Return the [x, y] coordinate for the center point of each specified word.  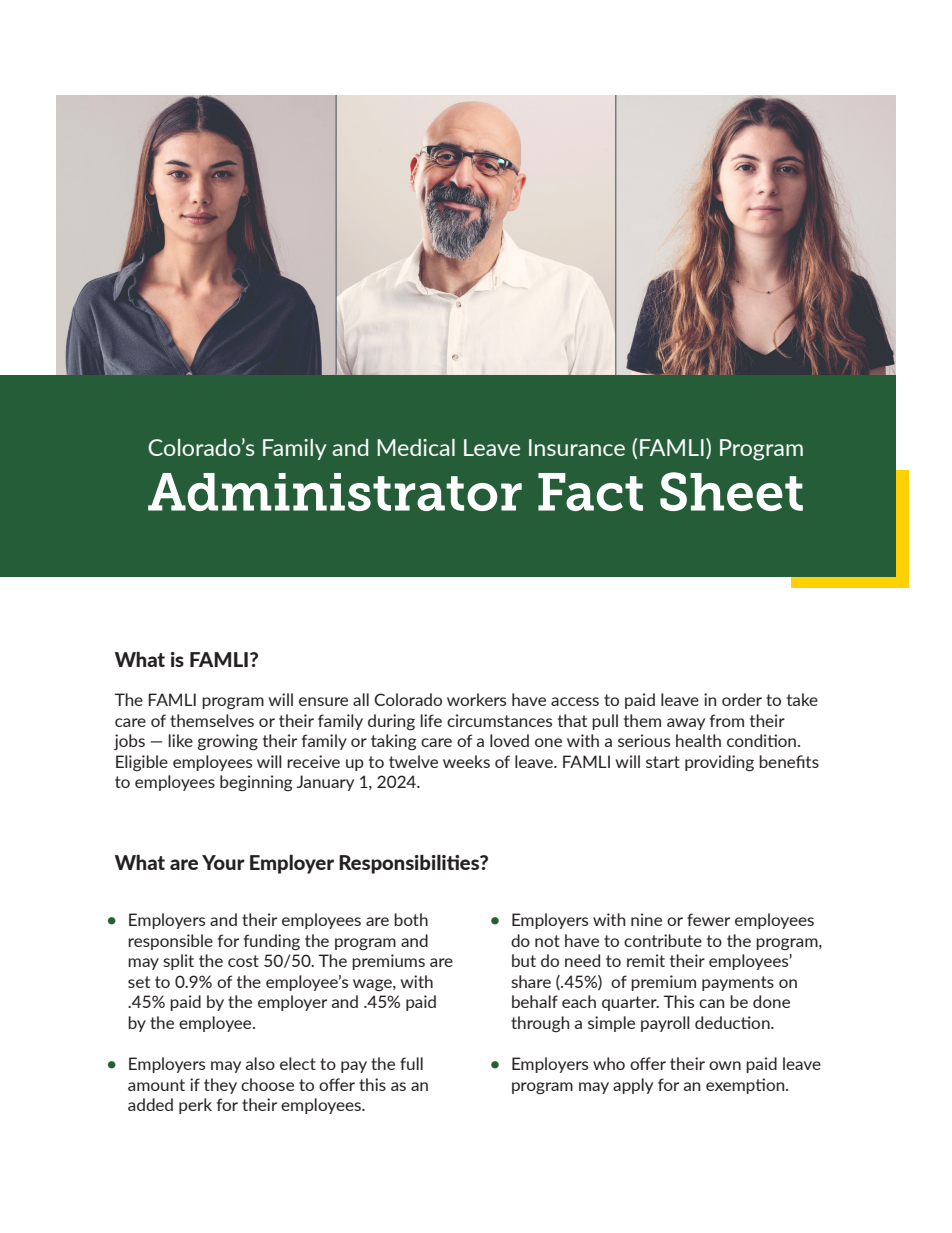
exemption [746, 1086]
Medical [416, 447]
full [411, 1063]
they [220, 1086]
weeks [466, 761]
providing [719, 763]
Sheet [731, 491]
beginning [256, 783]
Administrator [335, 492]
